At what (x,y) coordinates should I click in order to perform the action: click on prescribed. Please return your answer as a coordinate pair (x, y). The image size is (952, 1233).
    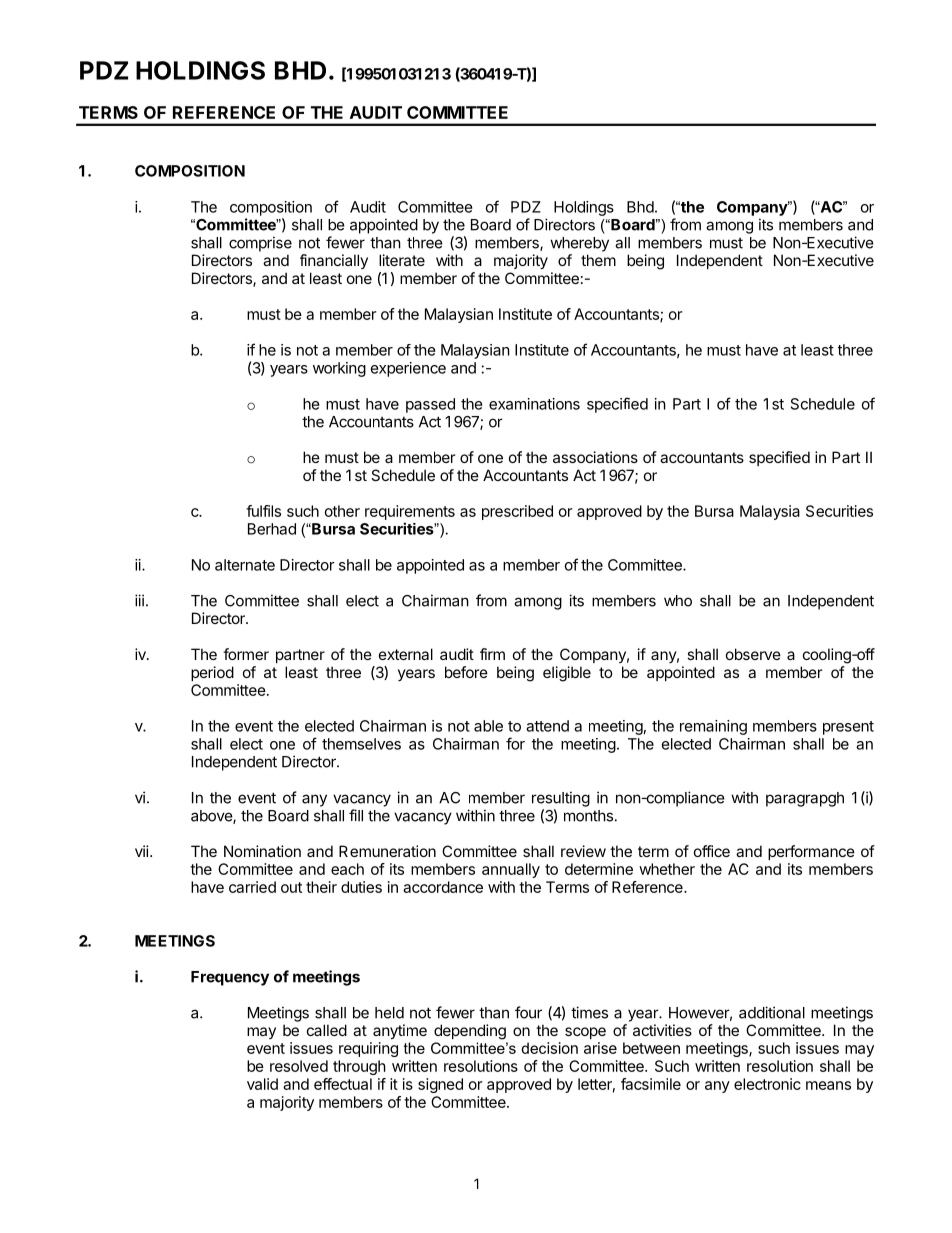
    Looking at the image, I should click on (517, 512).
